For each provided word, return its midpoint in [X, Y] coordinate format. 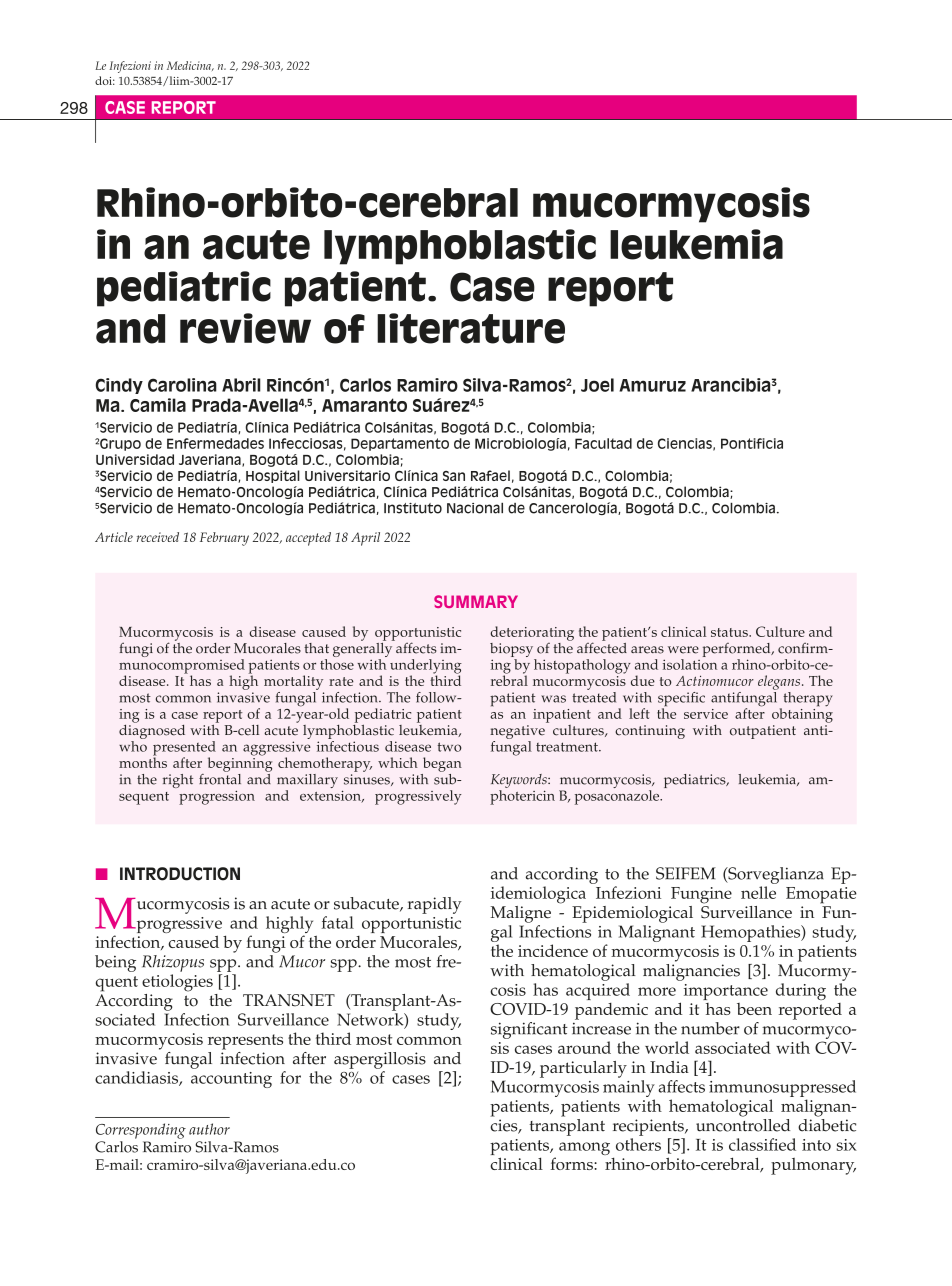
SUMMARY [476, 601]
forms [572, 1163]
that [316, 648]
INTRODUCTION [180, 874]
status [730, 632]
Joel [597, 385]
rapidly [435, 905]
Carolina [182, 385]
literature [471, 328]
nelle [758, 892]
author [209, 1129]
